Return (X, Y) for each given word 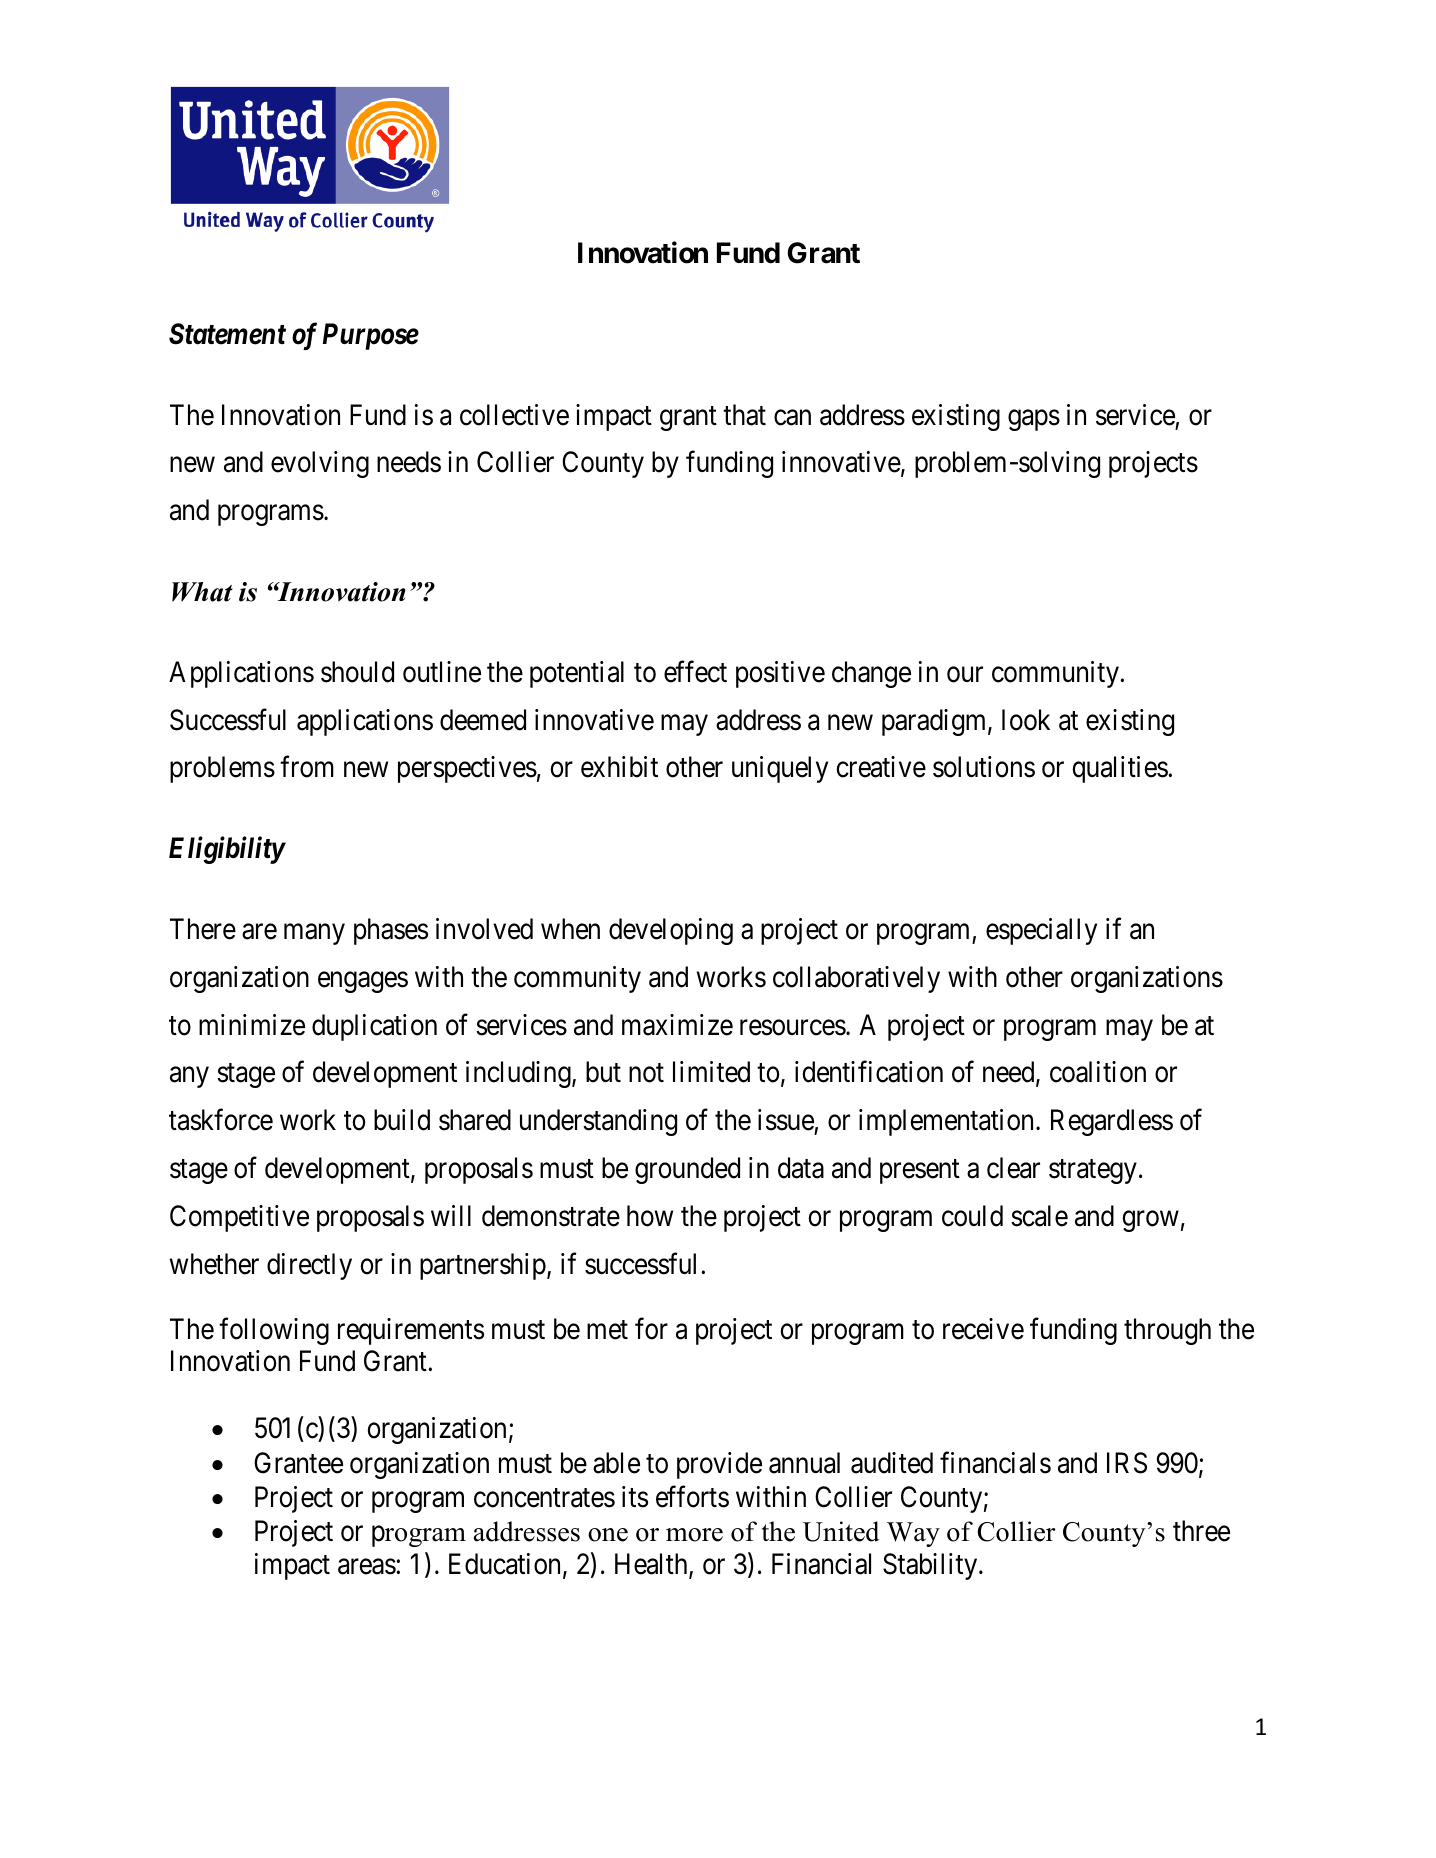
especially (1041, 931)
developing (671, 931)
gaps (1034, 420)
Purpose (371, 336)
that (744, 415)
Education (506, 1565)
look (1026, 720)
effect (695, 672)
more (694, 1535)
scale (1039, 1216)
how (650, 1216)
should (357, 672)
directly (309, 1266)
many (314, 934)
